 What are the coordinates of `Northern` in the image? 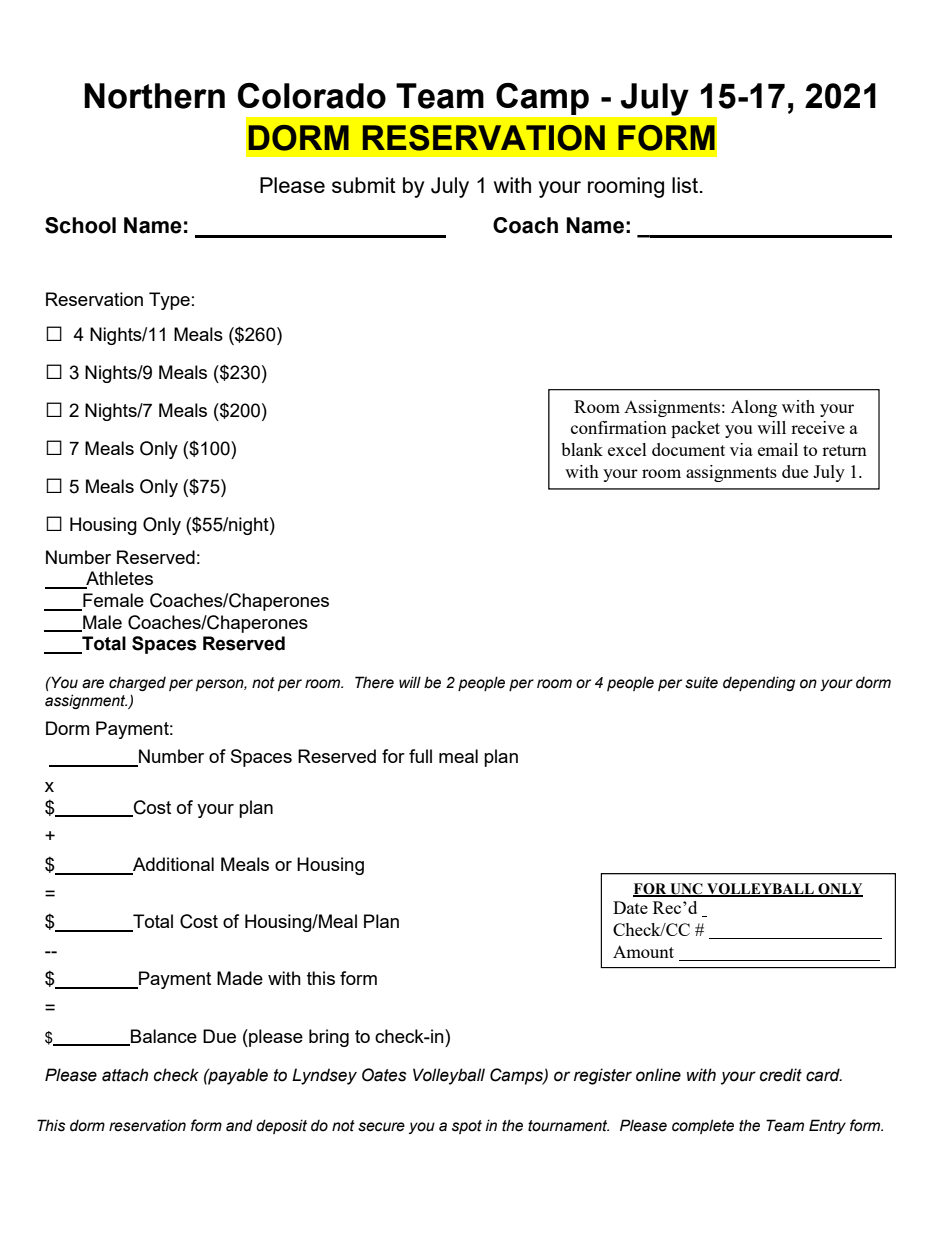 It's located at (154, 96).
